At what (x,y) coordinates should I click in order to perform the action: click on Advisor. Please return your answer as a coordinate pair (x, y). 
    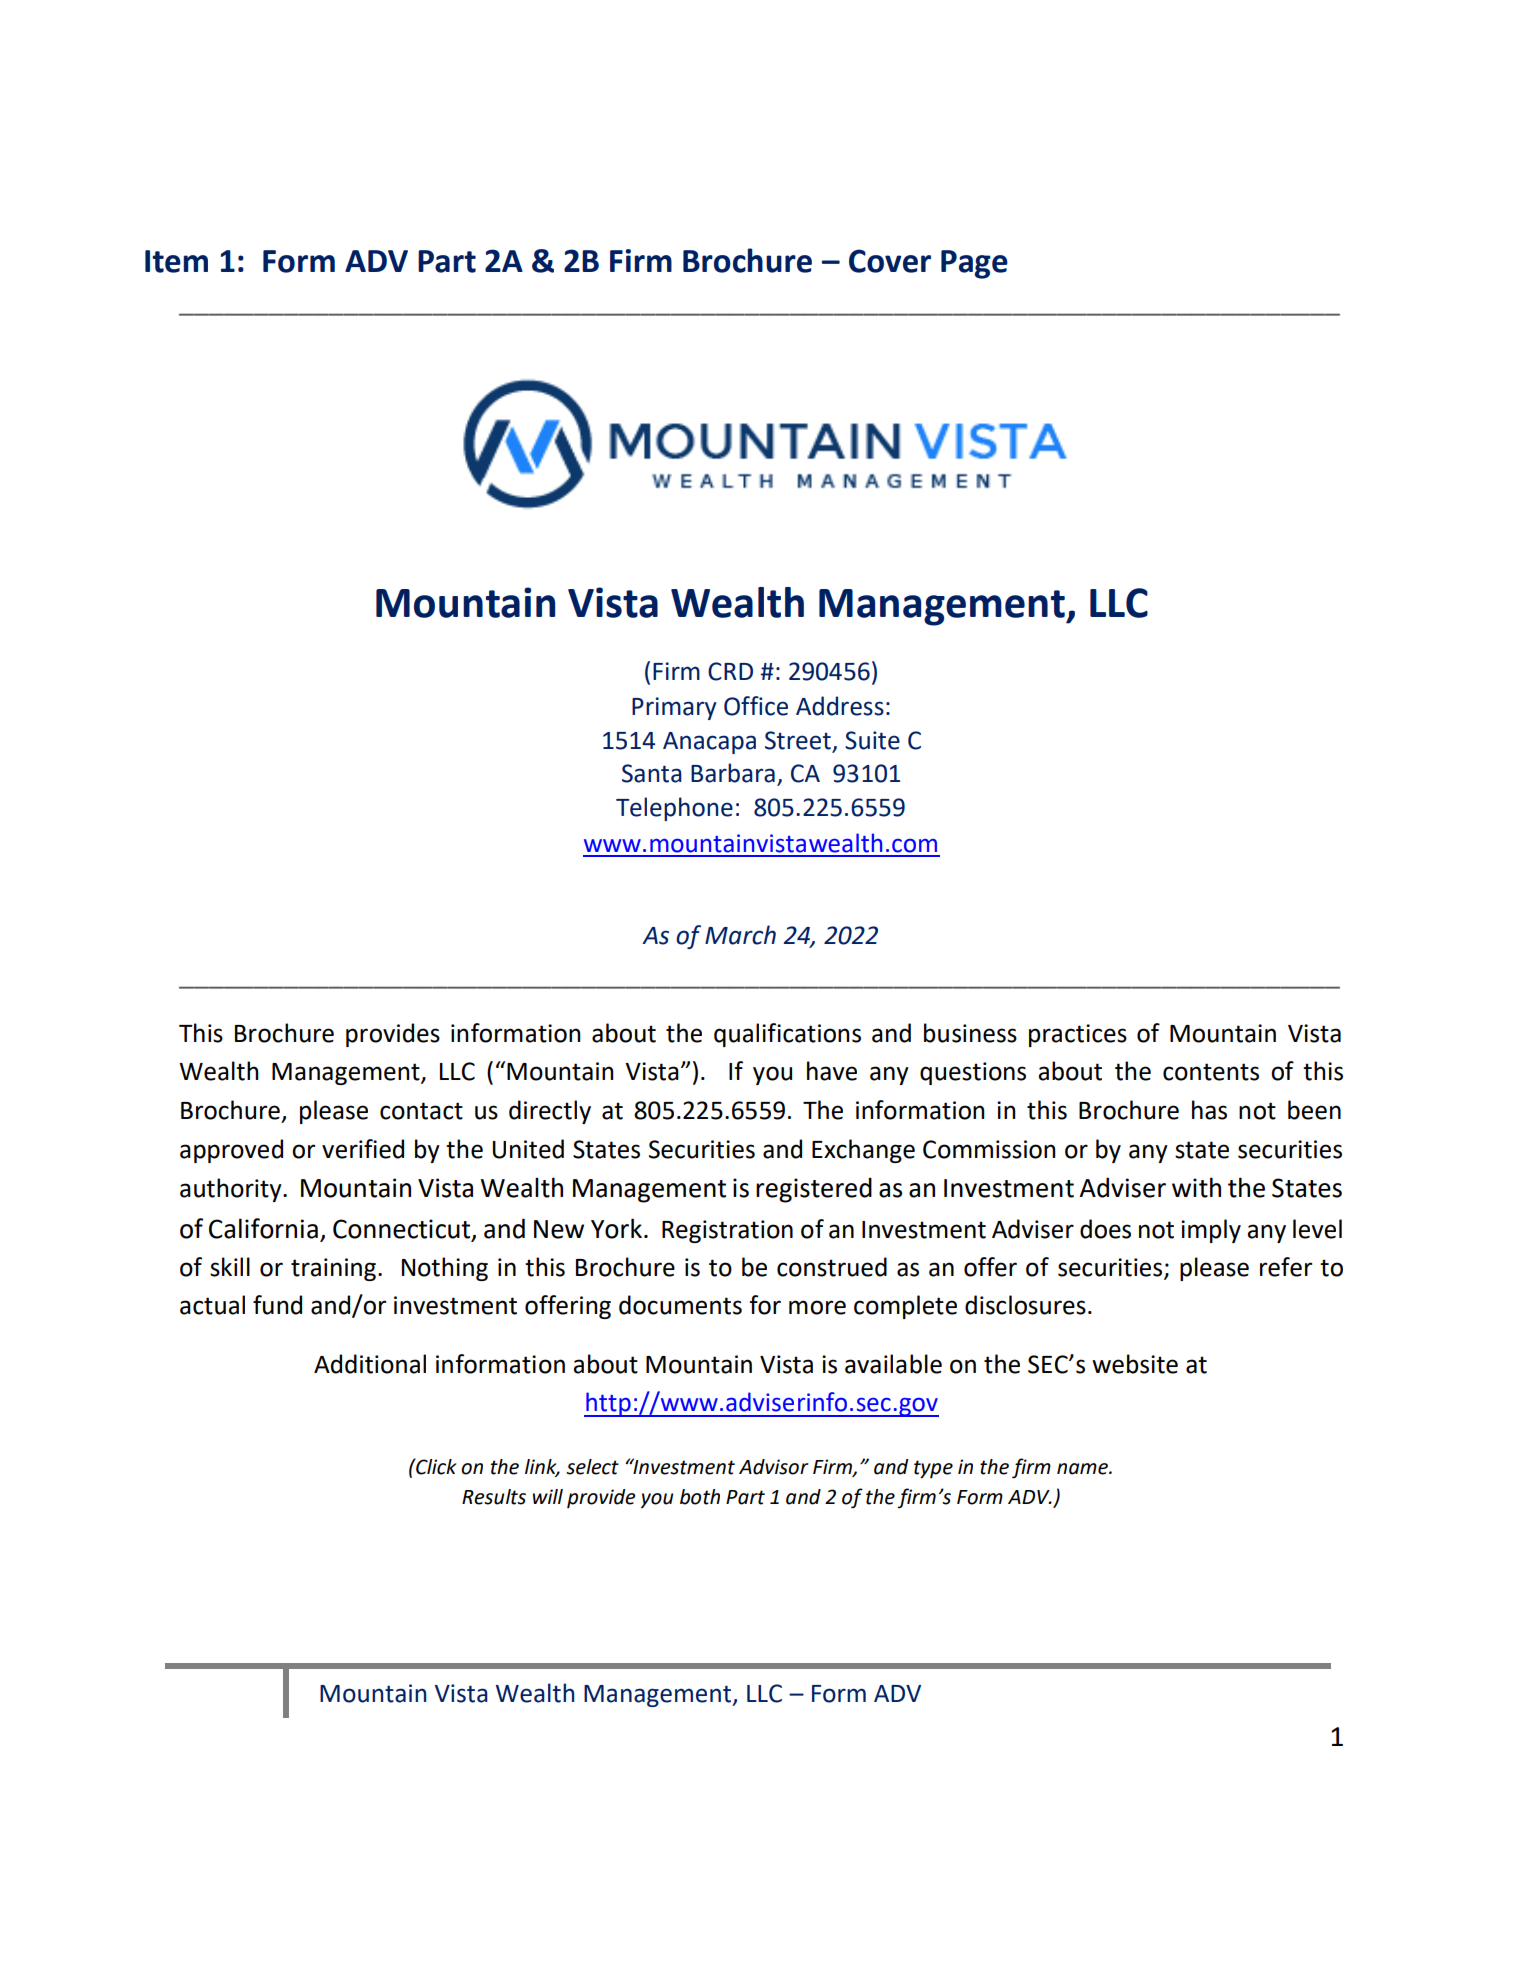
    Looking at the image, I should click on (774, 1467).
